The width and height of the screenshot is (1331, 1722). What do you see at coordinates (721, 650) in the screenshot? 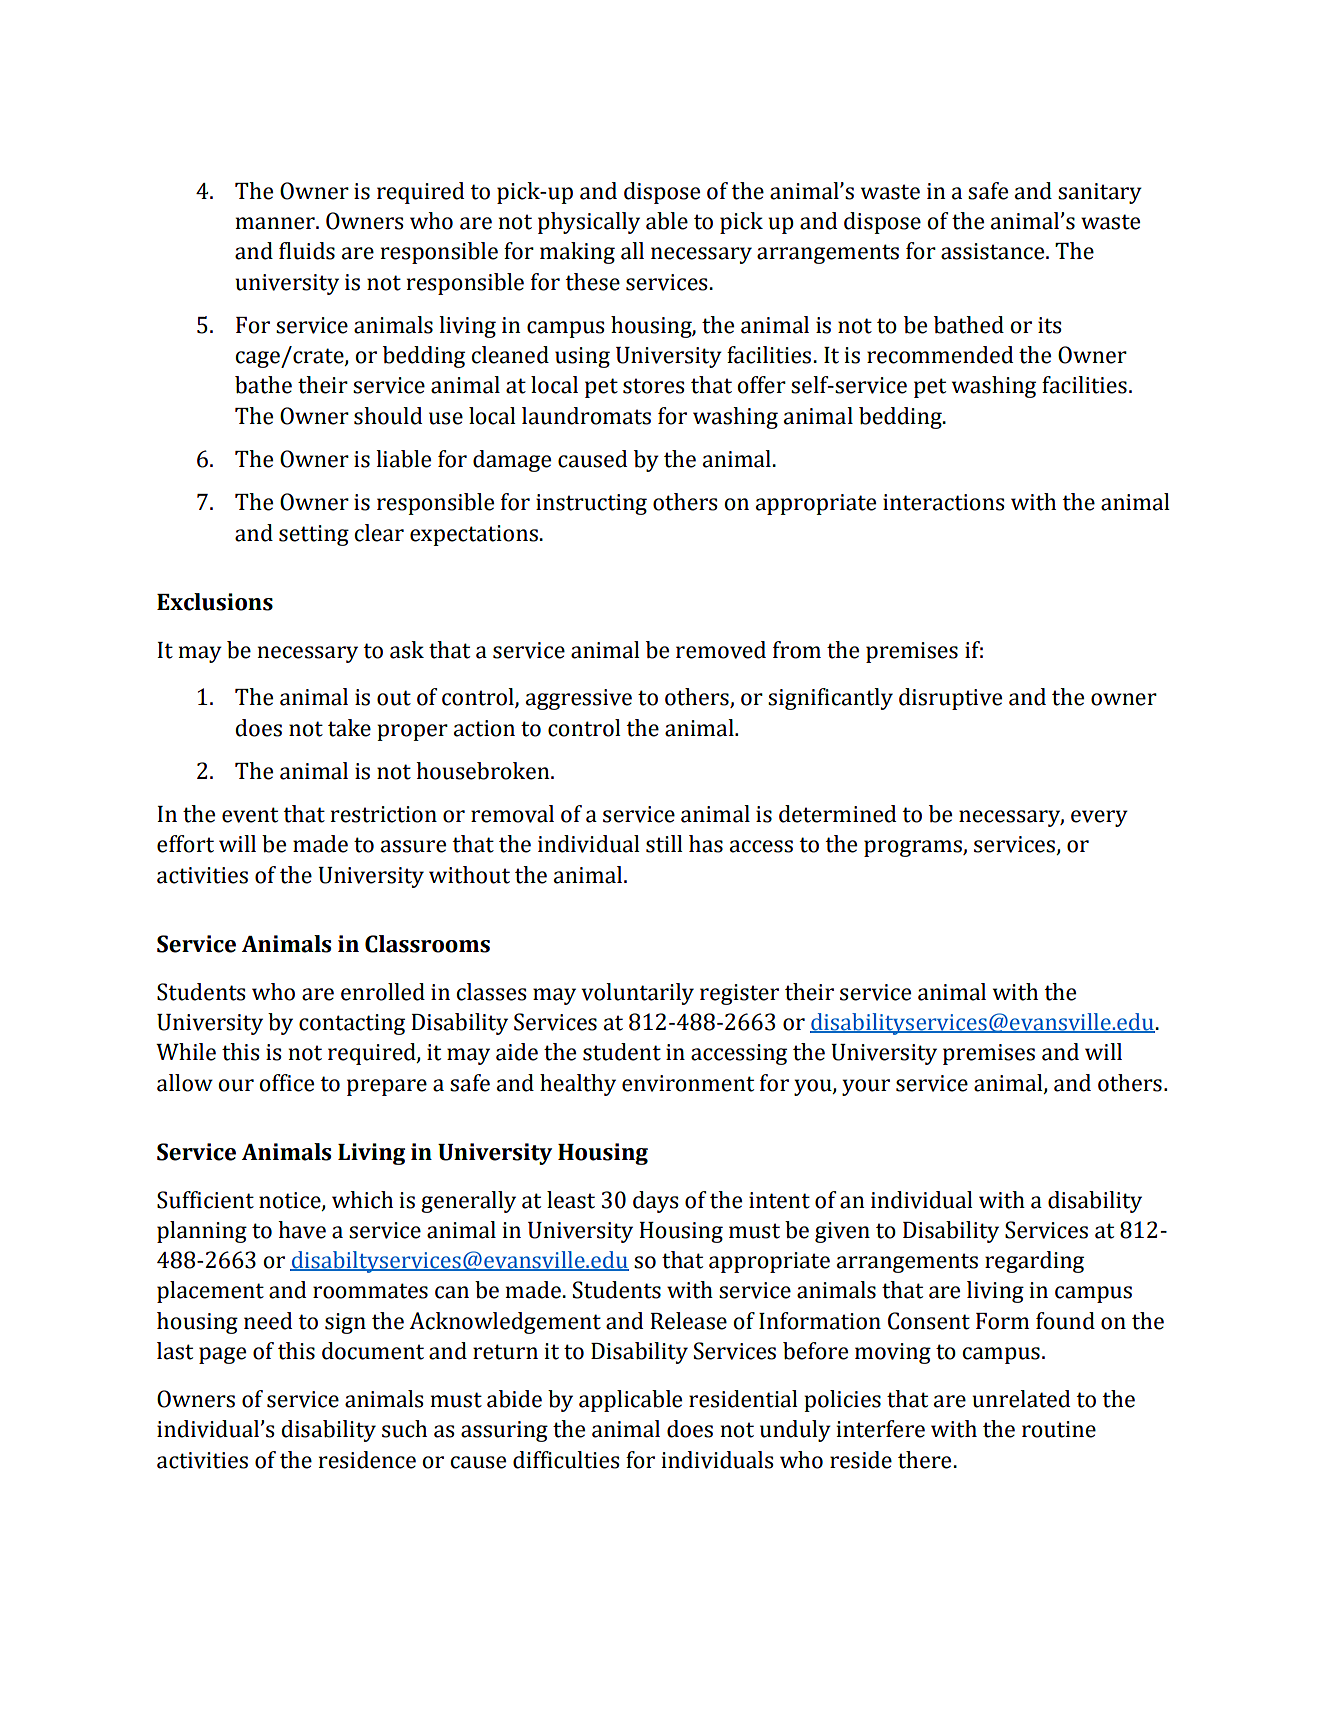
I see `removed` at bounding box center [721, 650].
